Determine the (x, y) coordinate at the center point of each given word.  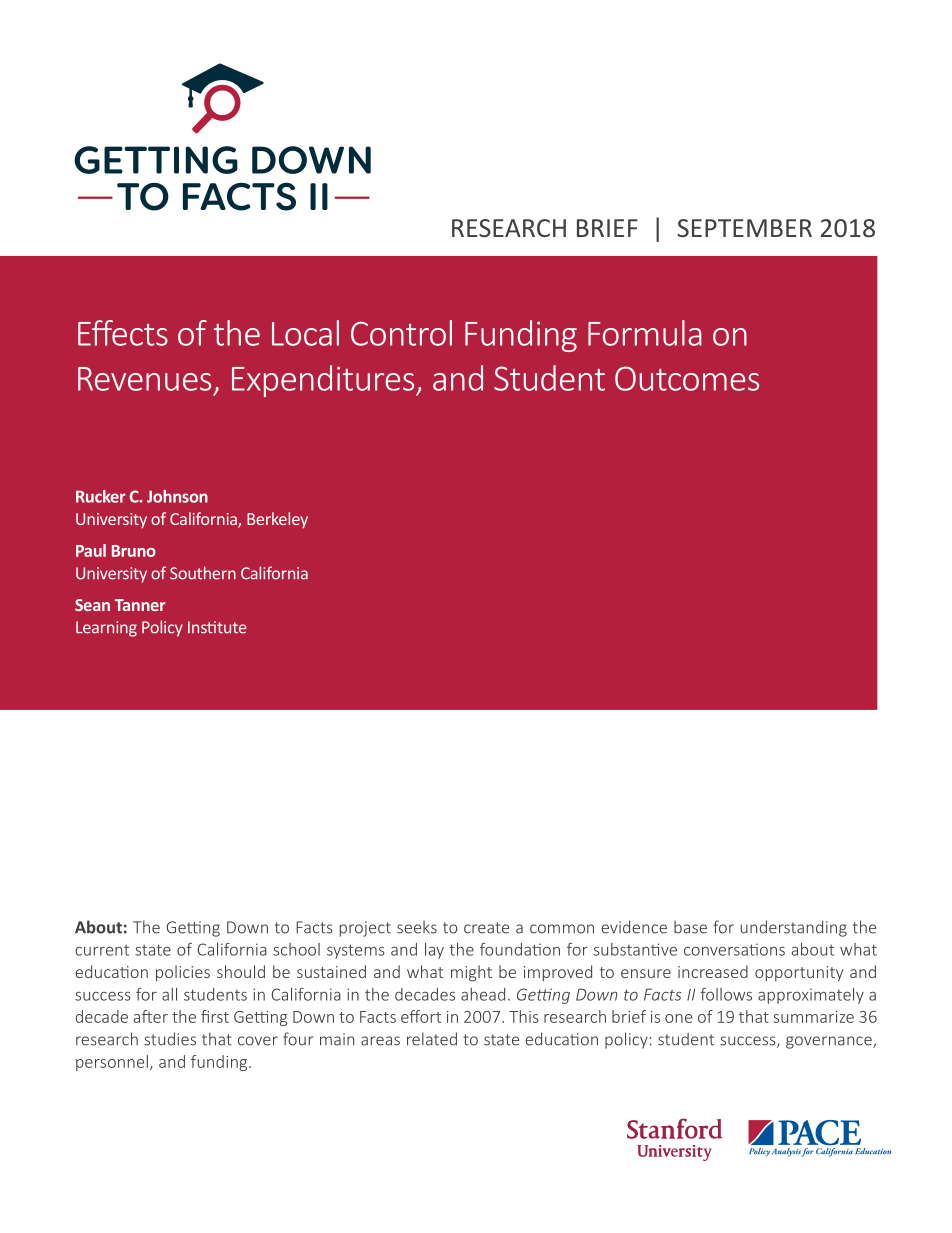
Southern (203, 573)
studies (170, 1039)
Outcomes (687, 378)
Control (401, 333)
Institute (217, 627)
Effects (123, 333)
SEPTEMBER (745, 228)
